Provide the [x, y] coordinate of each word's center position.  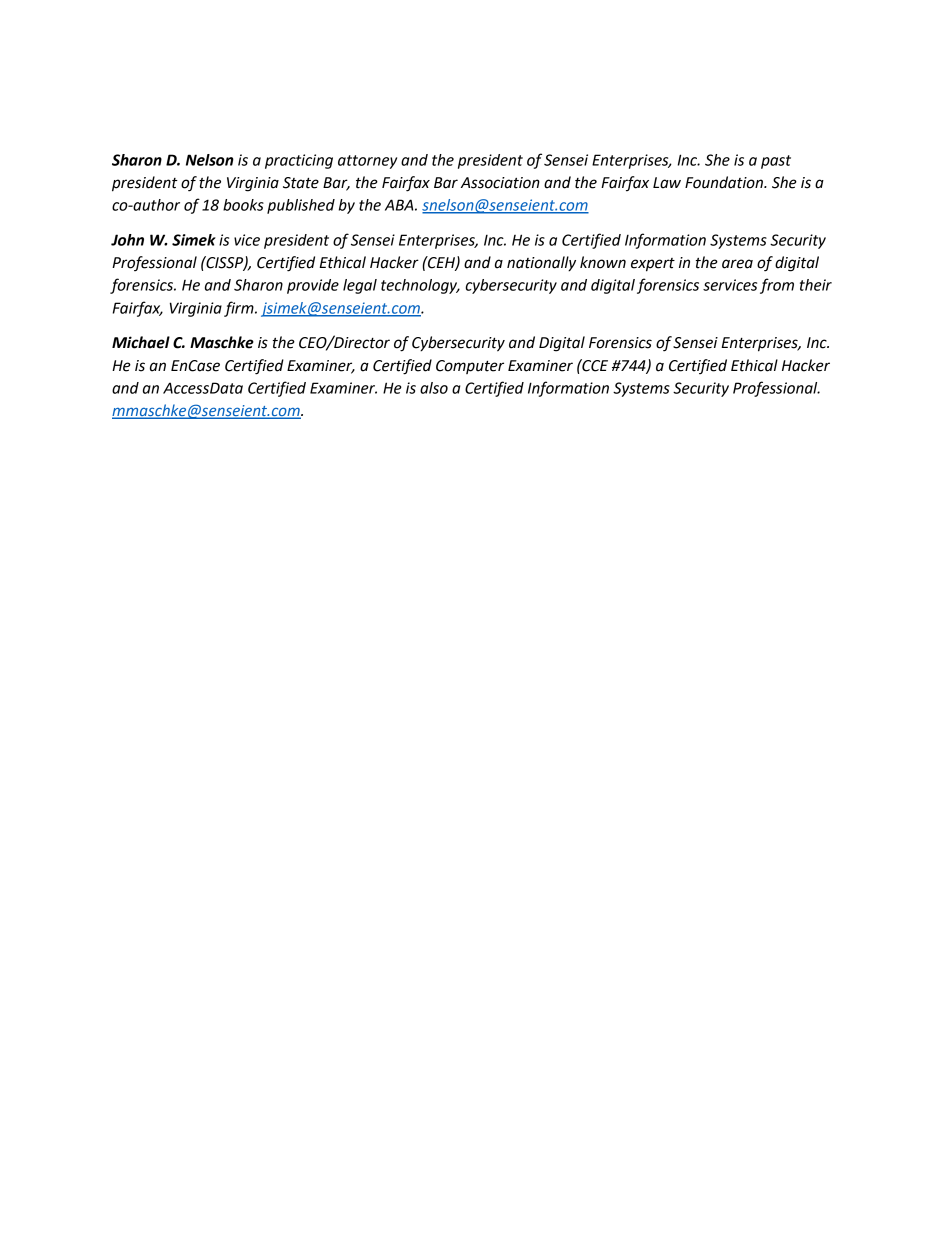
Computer [470, 367]
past [776, 162]
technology [420, 286]
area [737, 264]
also [434, 388]
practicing [299, 161]
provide [313, 286]
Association [500, 183]
